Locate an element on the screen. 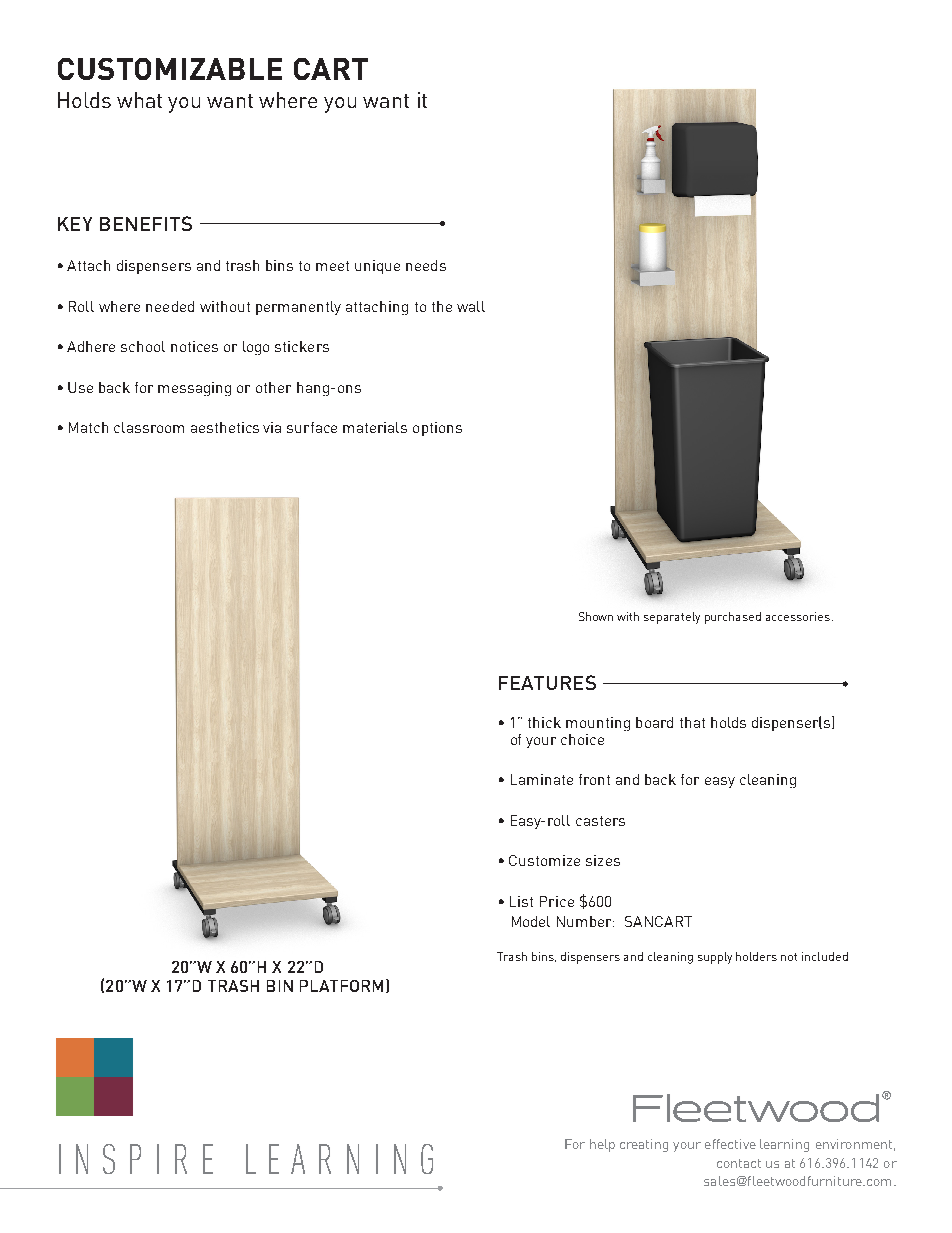  INSPIRE is located at coordinates (136, 1159).
